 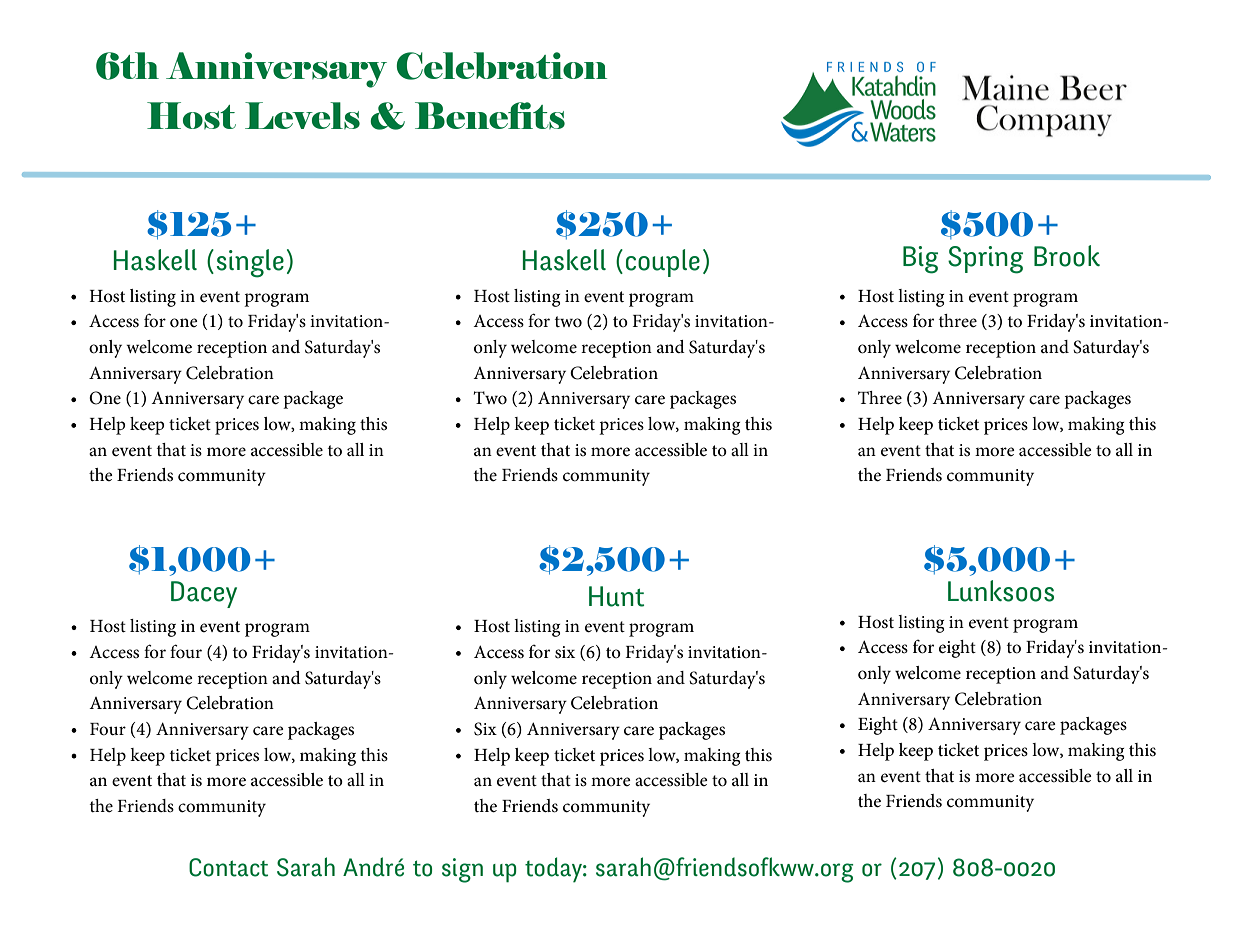 What do you see at coordinates (1067, 256) in the image?
I see `Brook` at bounding box center [1067, 256].
